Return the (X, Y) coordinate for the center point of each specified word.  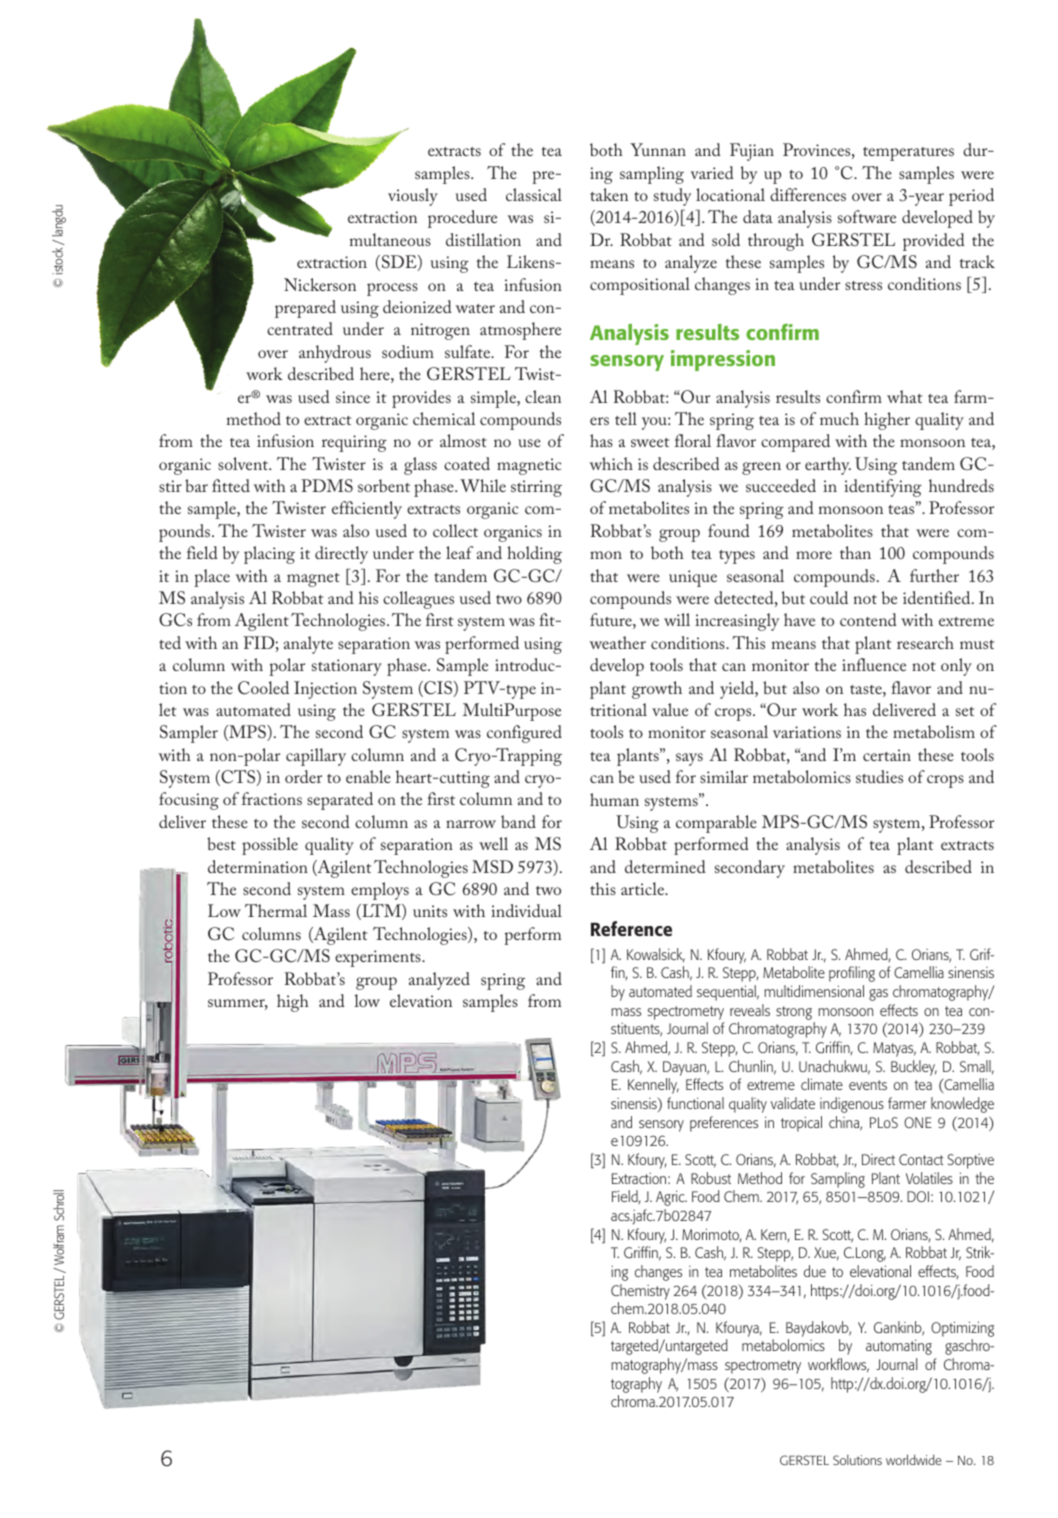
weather (617, 642)
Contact (921, 1159)
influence (874, 664)
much (839, 418)
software (867, 216)
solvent (244, 463)
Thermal (276, 910)
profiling (852, 974)
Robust (711, 1178)
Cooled (263, 688)
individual (526, 910)
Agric (671, 1198)
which (611, 463)
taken (609, 194)
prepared (305, 309)
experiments (379, 958)
